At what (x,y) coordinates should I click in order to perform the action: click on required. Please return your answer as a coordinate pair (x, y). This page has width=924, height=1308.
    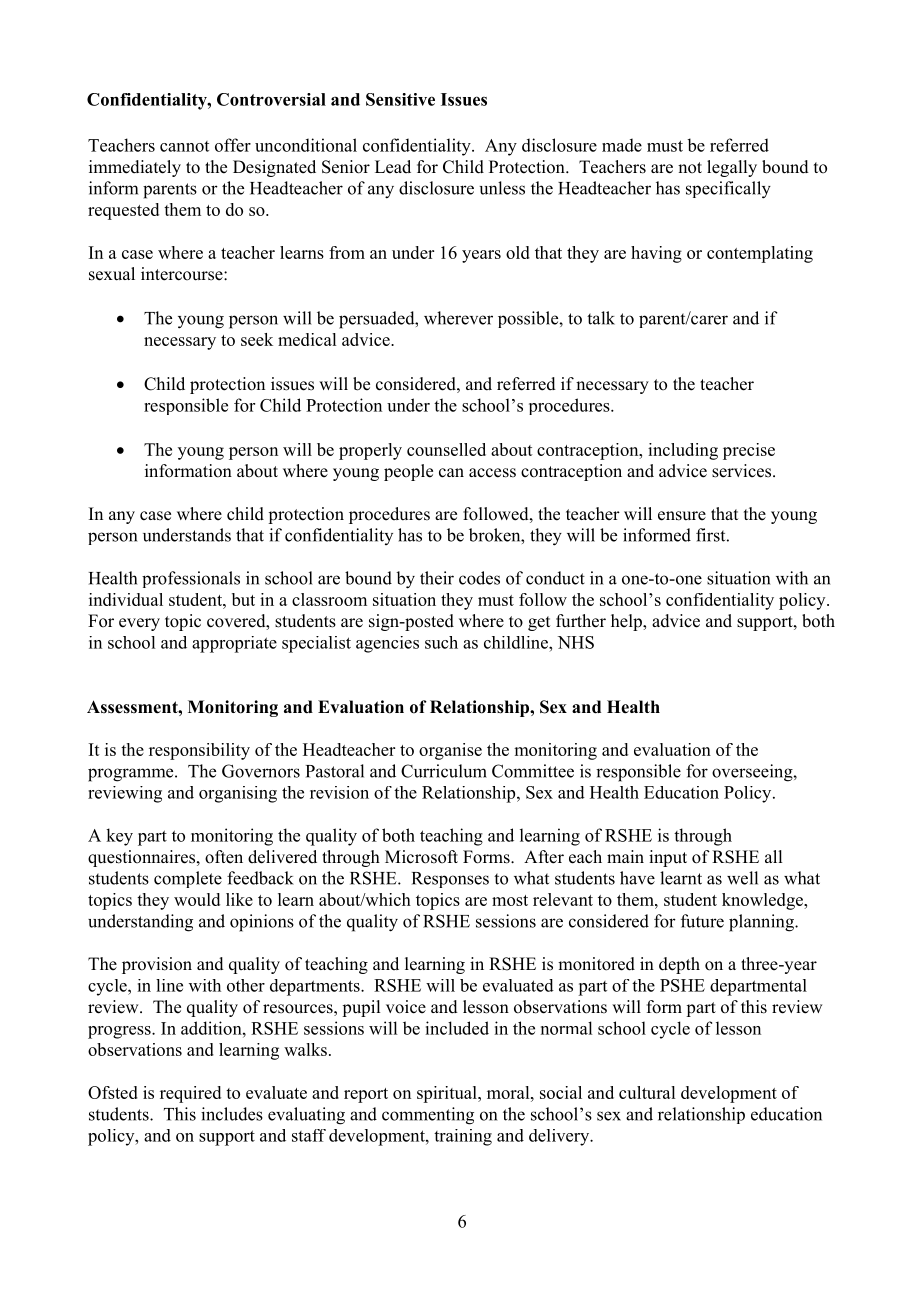
    Looking at the image, I should click on (190, 1094).
